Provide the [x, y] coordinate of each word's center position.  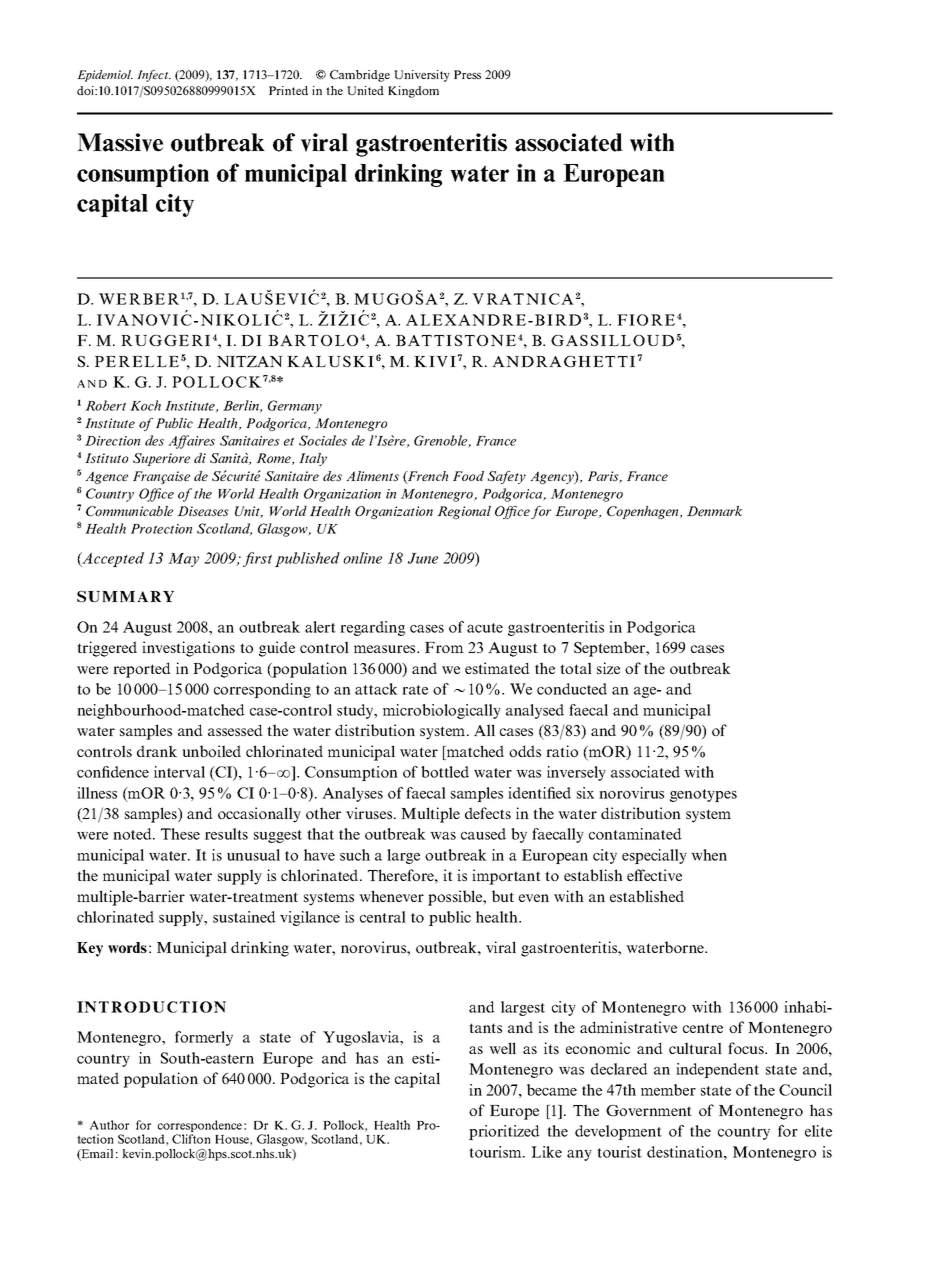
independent [717, 1070]
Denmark [715, 511]
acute [485, 628]
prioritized [504, 1132]
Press [467, 74]
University [422, 76]
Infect [154, 76]
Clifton [191, 1139]
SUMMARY [125, 596]
